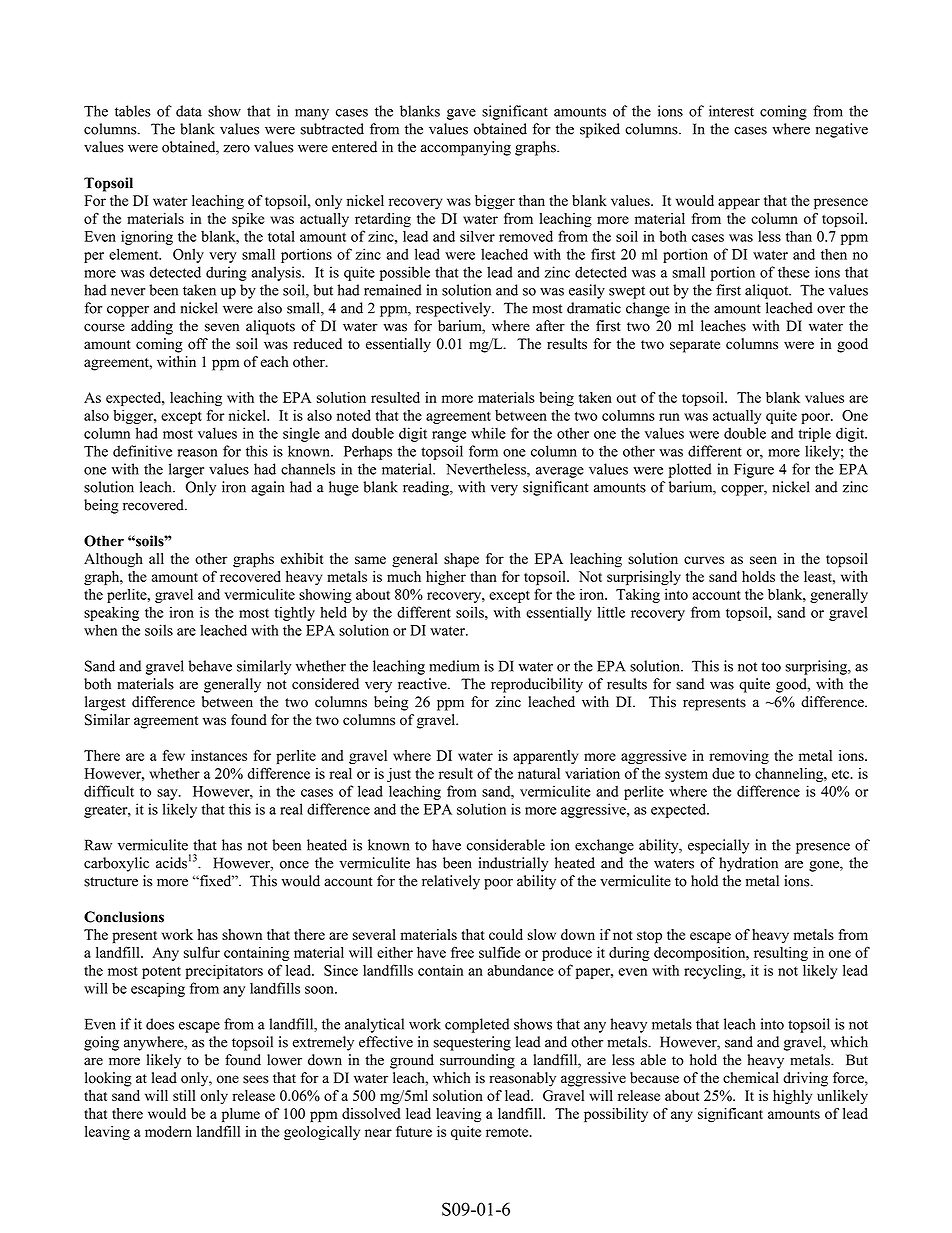 This screenshot has width=952, height=1233. I want to click on data, so click(189, 111).
